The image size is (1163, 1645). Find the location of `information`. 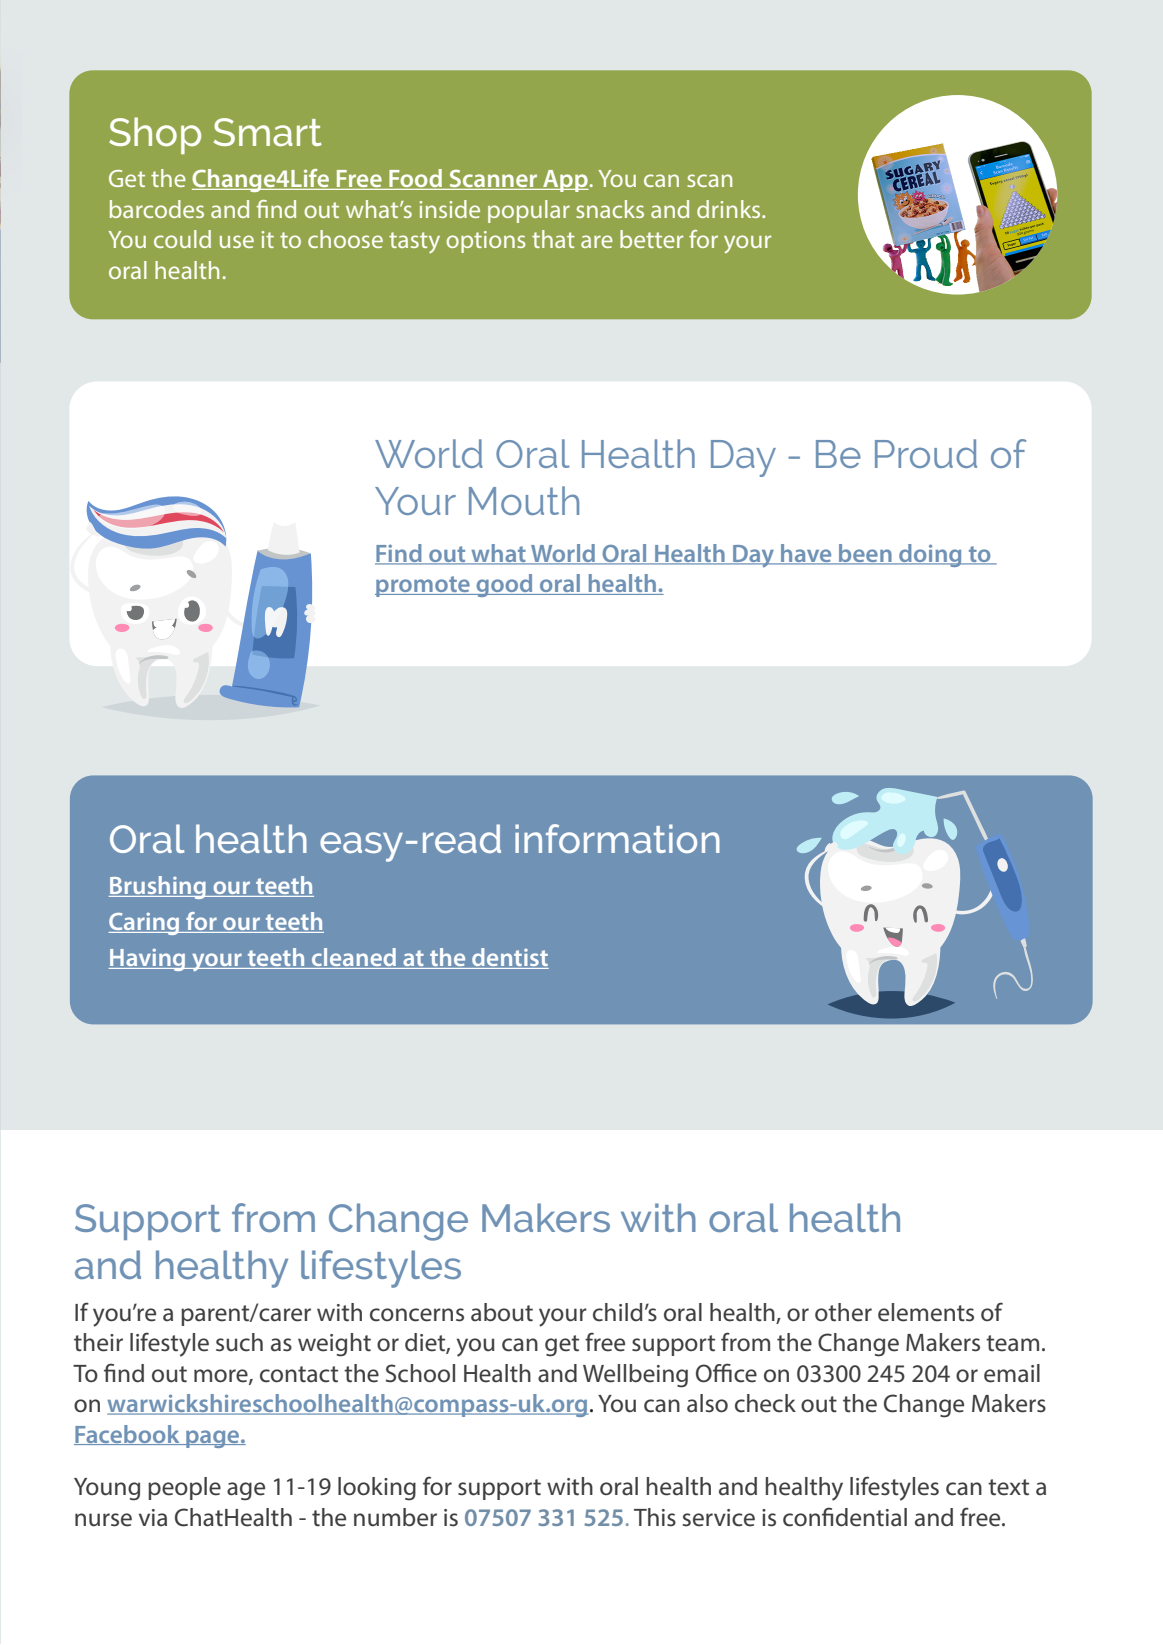

information is located at coordinates (617, 838).
